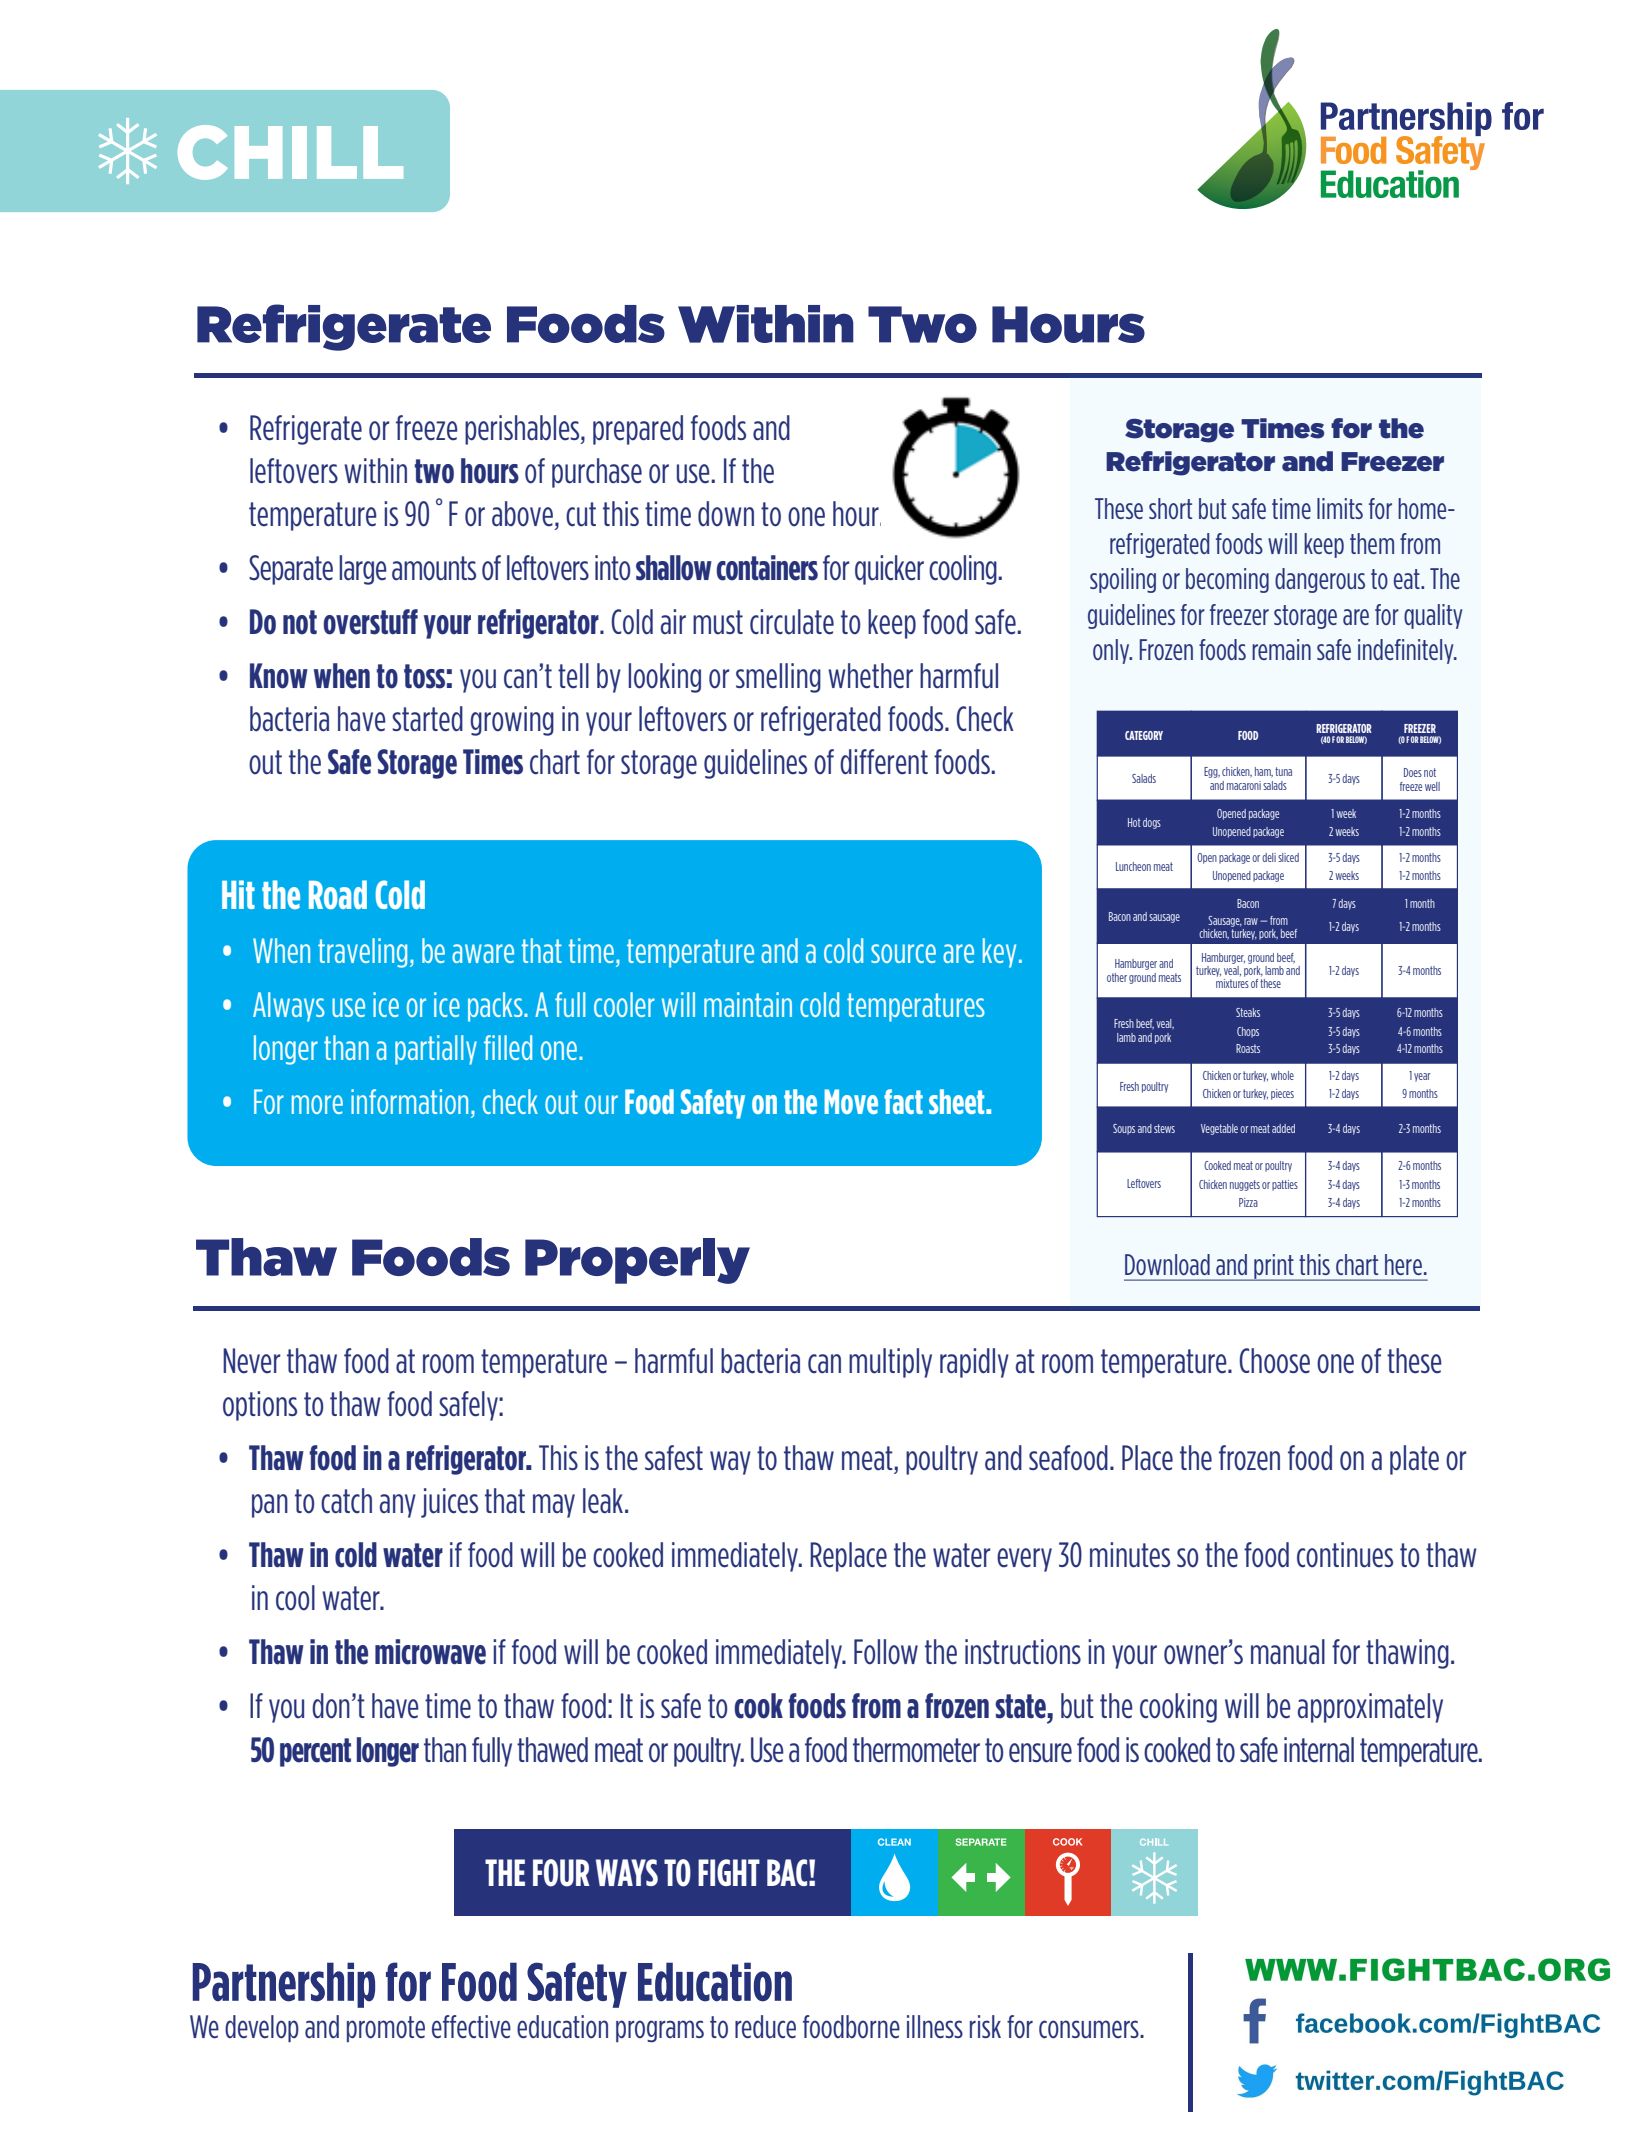 The width and height of the image is (1652, 2138). What do you see at coordinates (638, 430) in the image?
I see `prepared` at bounding box center [638, 430].
